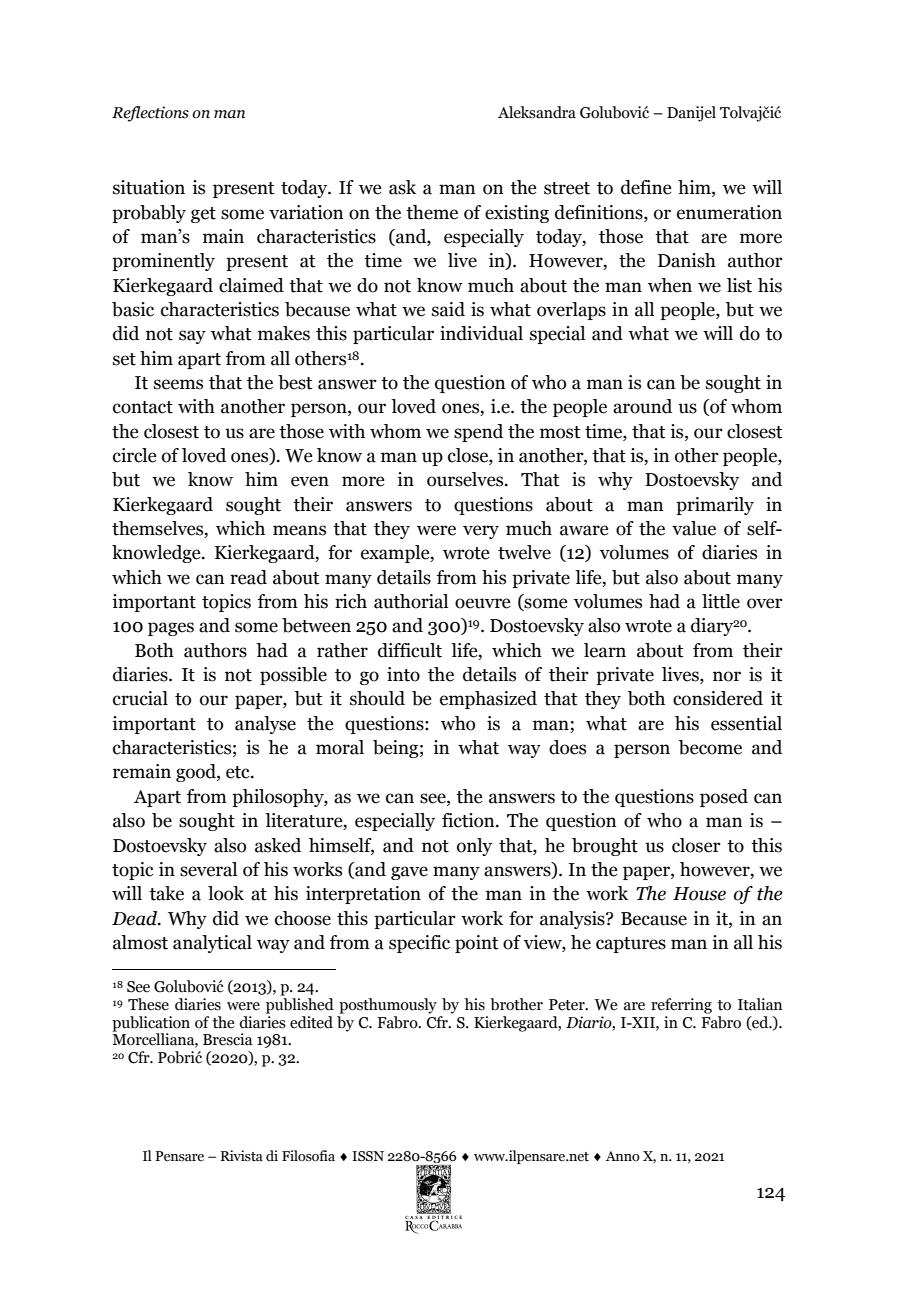  Describe the element at coordinates (410, 650) in the screenshot. I see `difficult` at that location.
